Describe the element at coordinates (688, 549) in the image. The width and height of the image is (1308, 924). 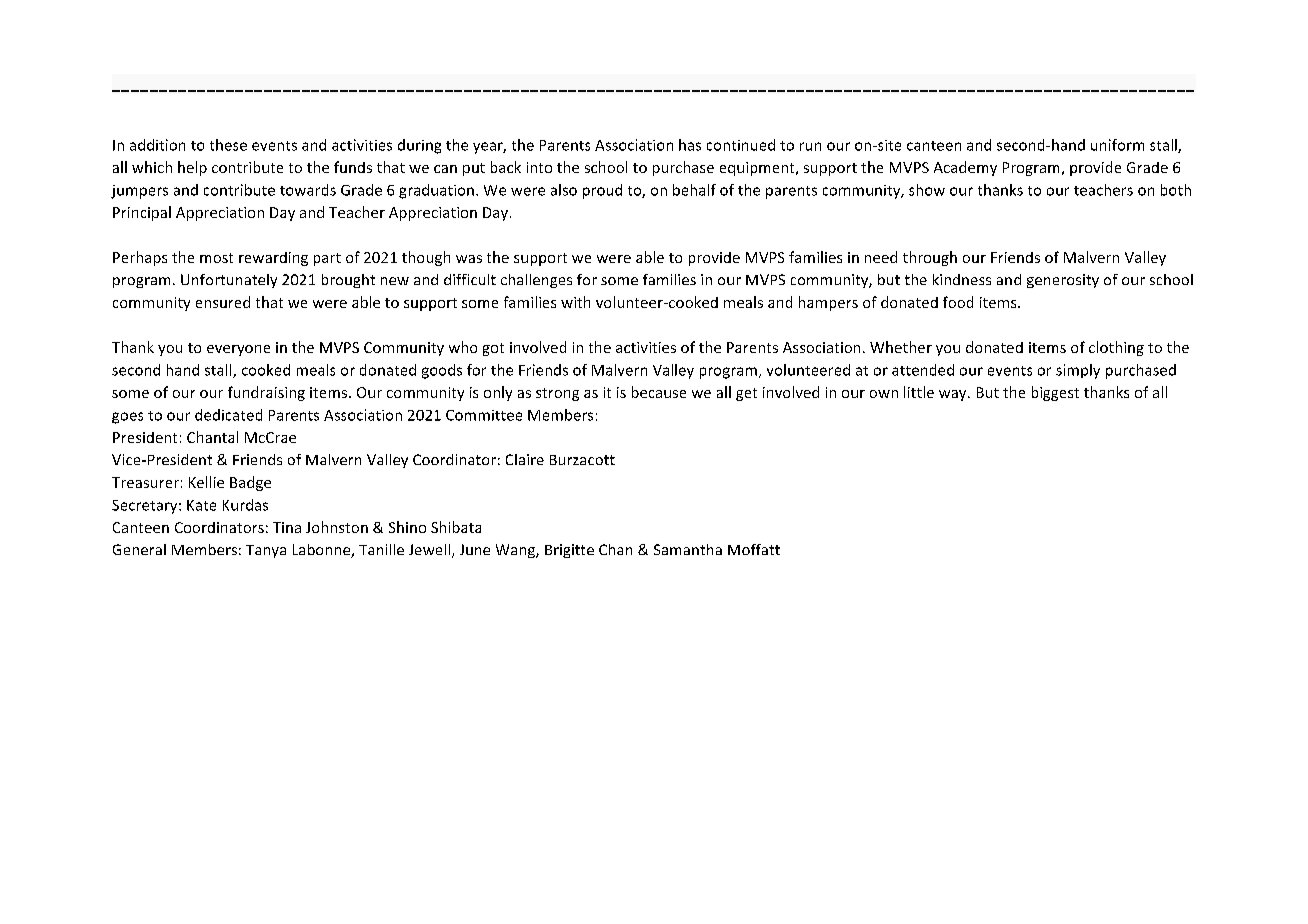
I see `Samantha` at that location.
